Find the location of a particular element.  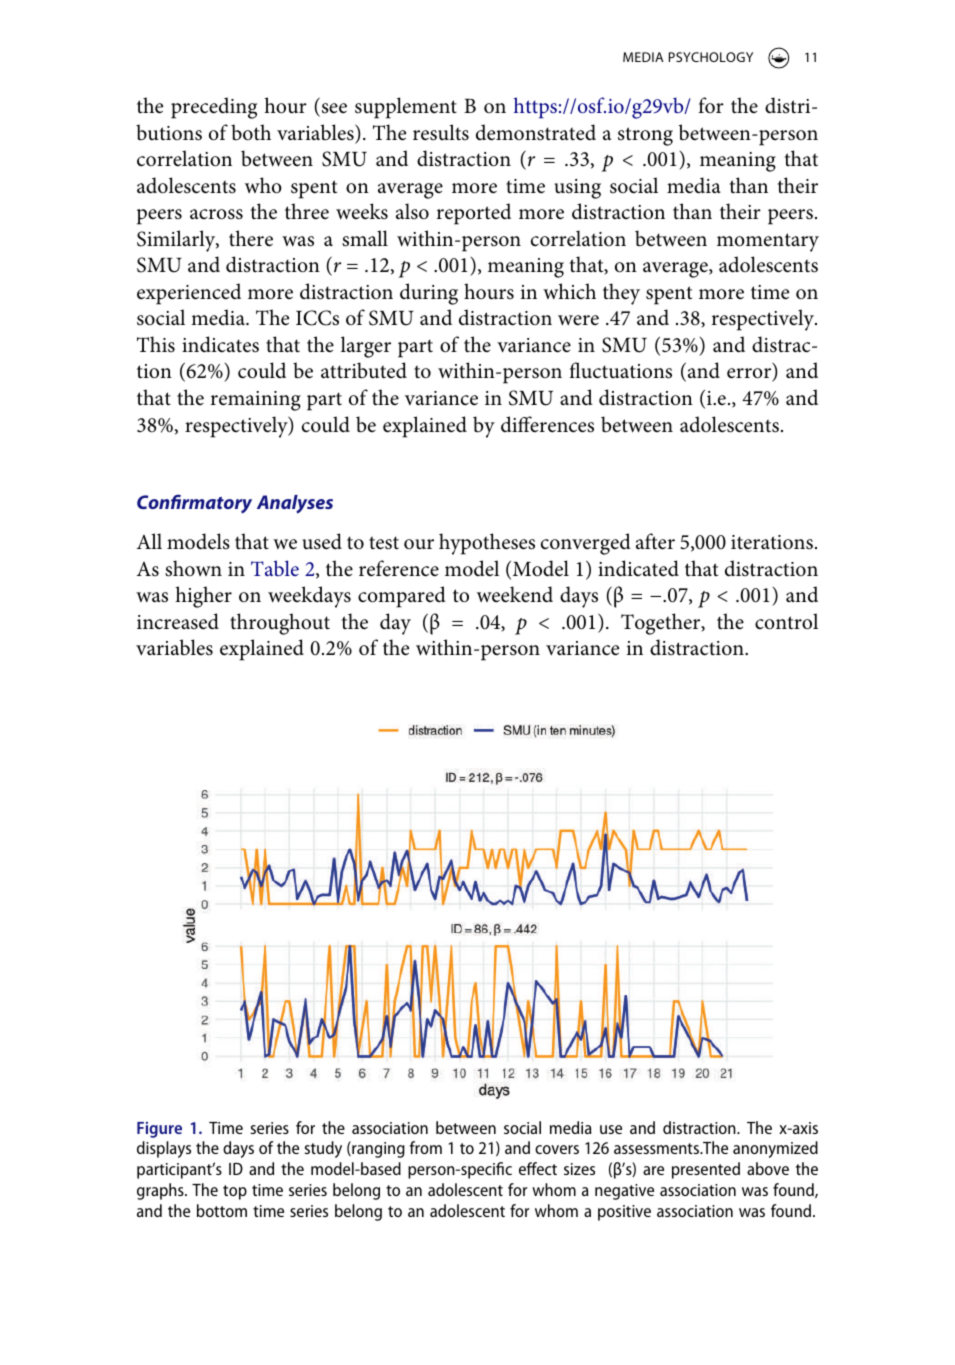

indicates is located at coordinates (220, 344).
